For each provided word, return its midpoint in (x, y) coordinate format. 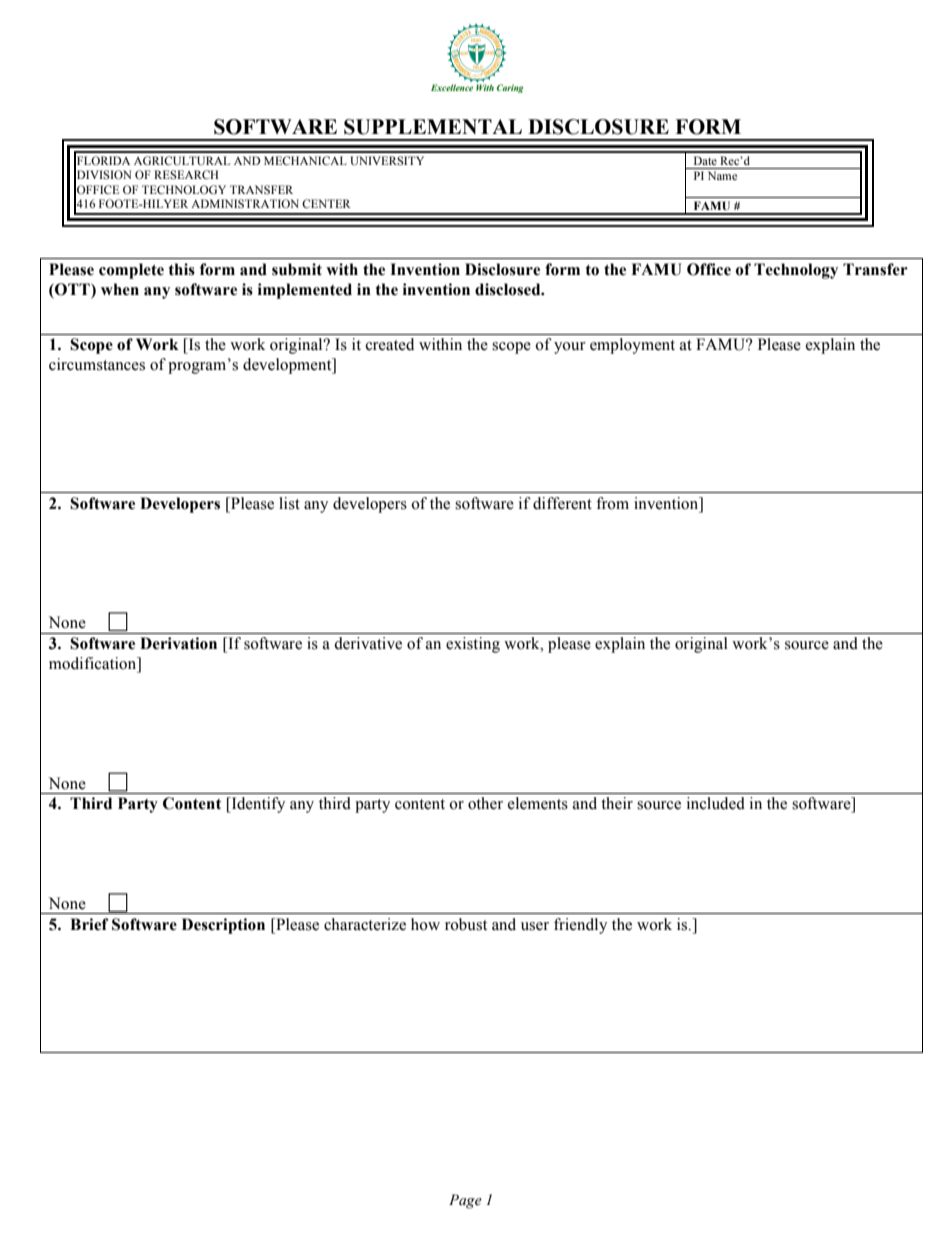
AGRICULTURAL (182, 160)
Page (465, 1201)
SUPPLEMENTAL (433, 127)
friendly (580, 926)
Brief (89, 924)
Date (705, 160)
